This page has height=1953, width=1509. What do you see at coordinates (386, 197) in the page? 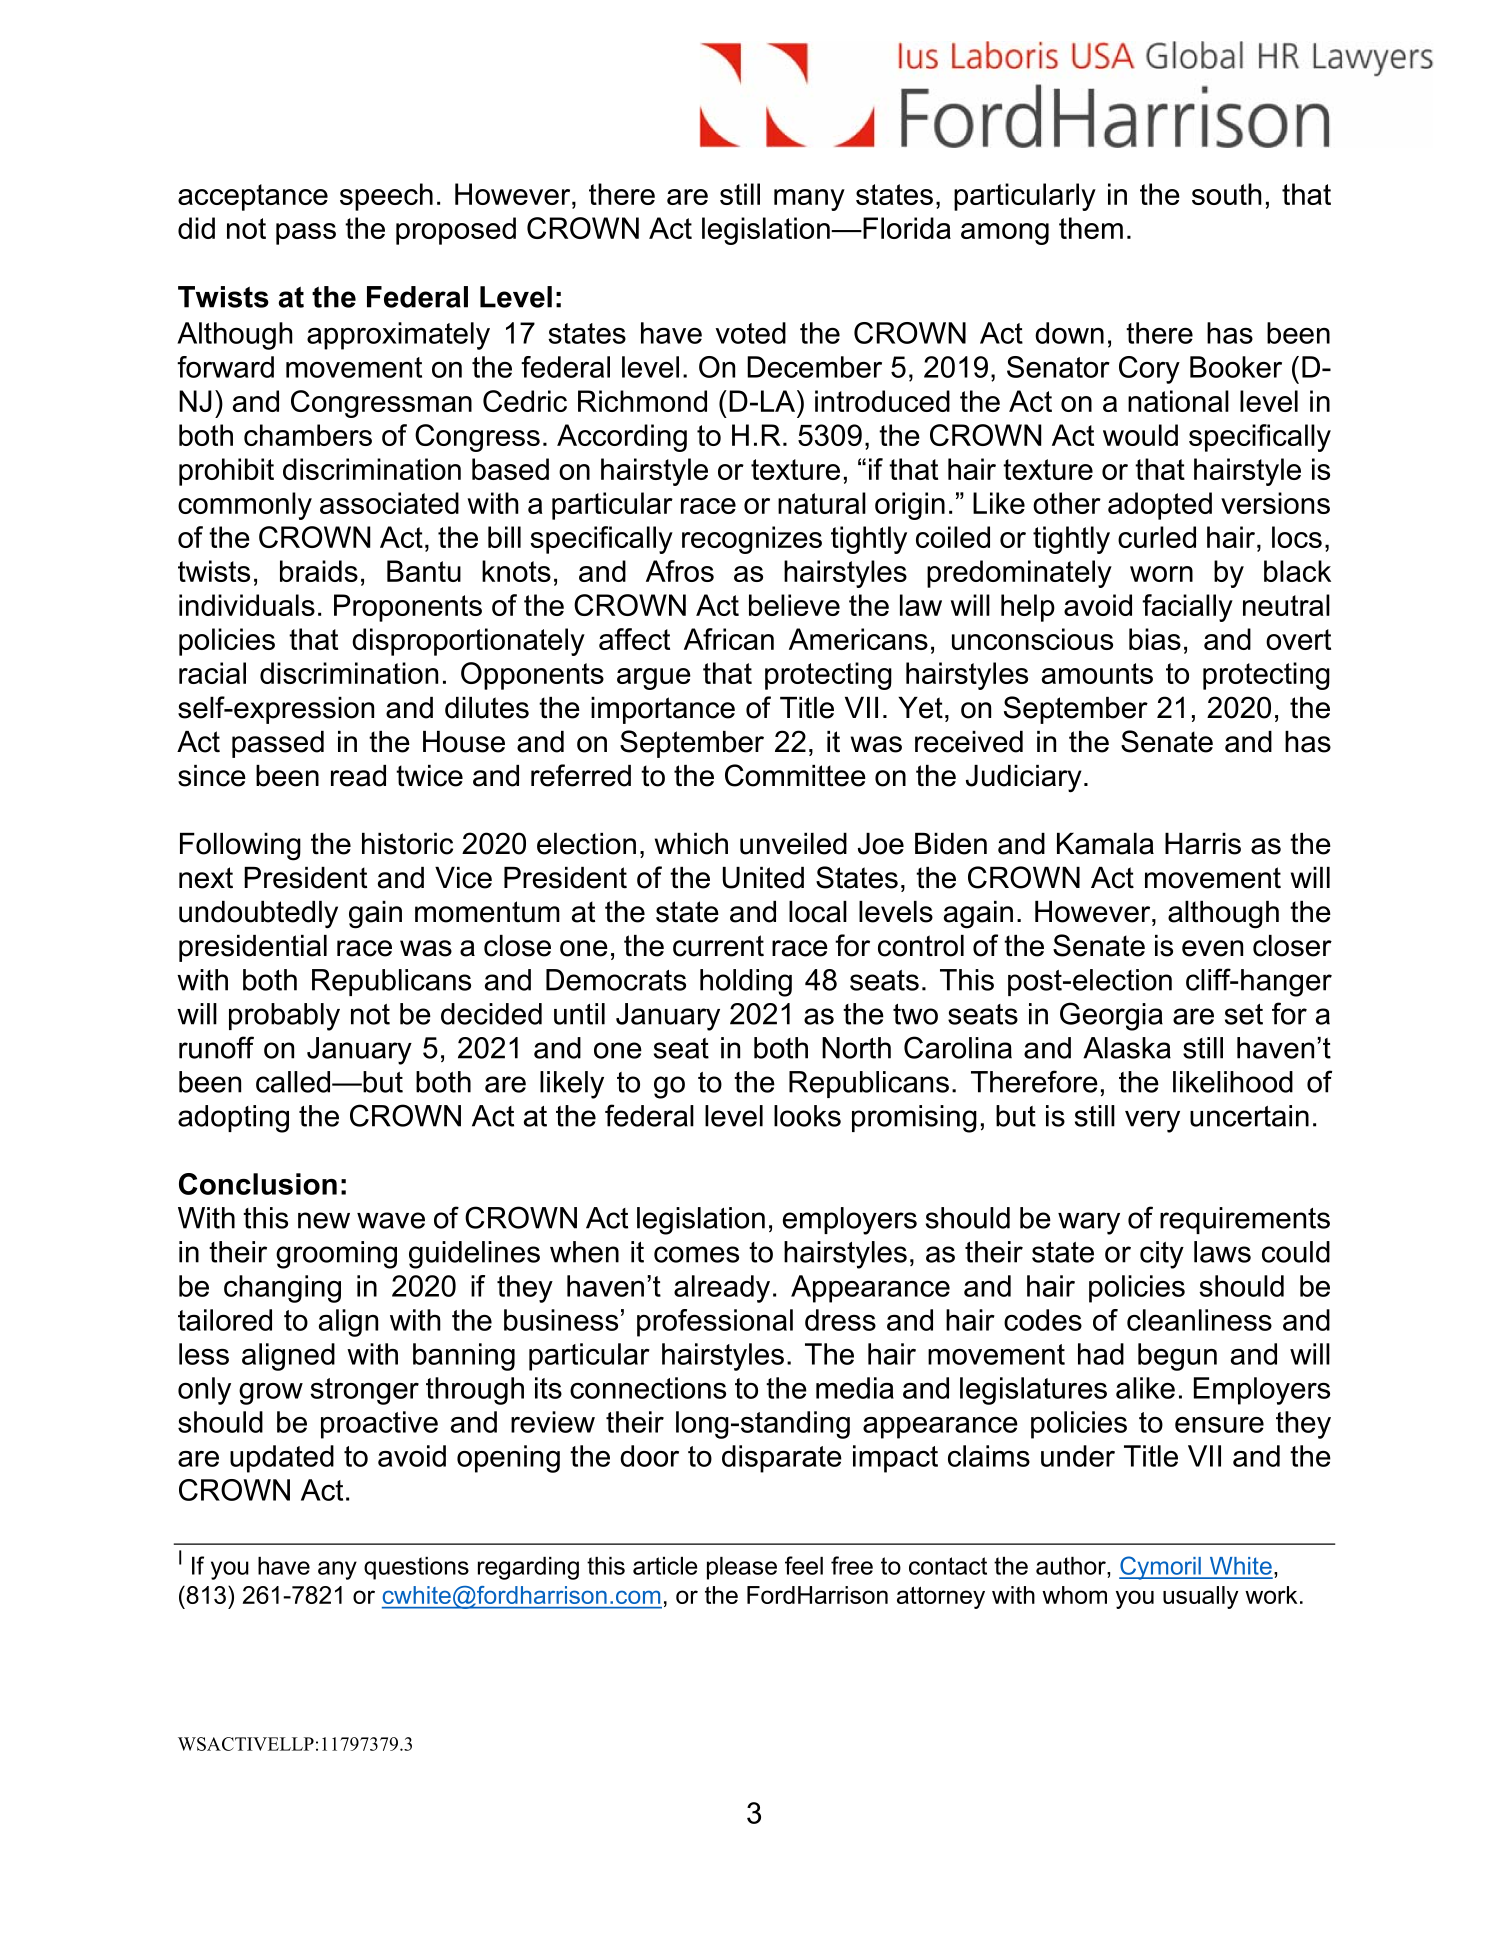
I see `speech` at bounding box center [386, 197].
